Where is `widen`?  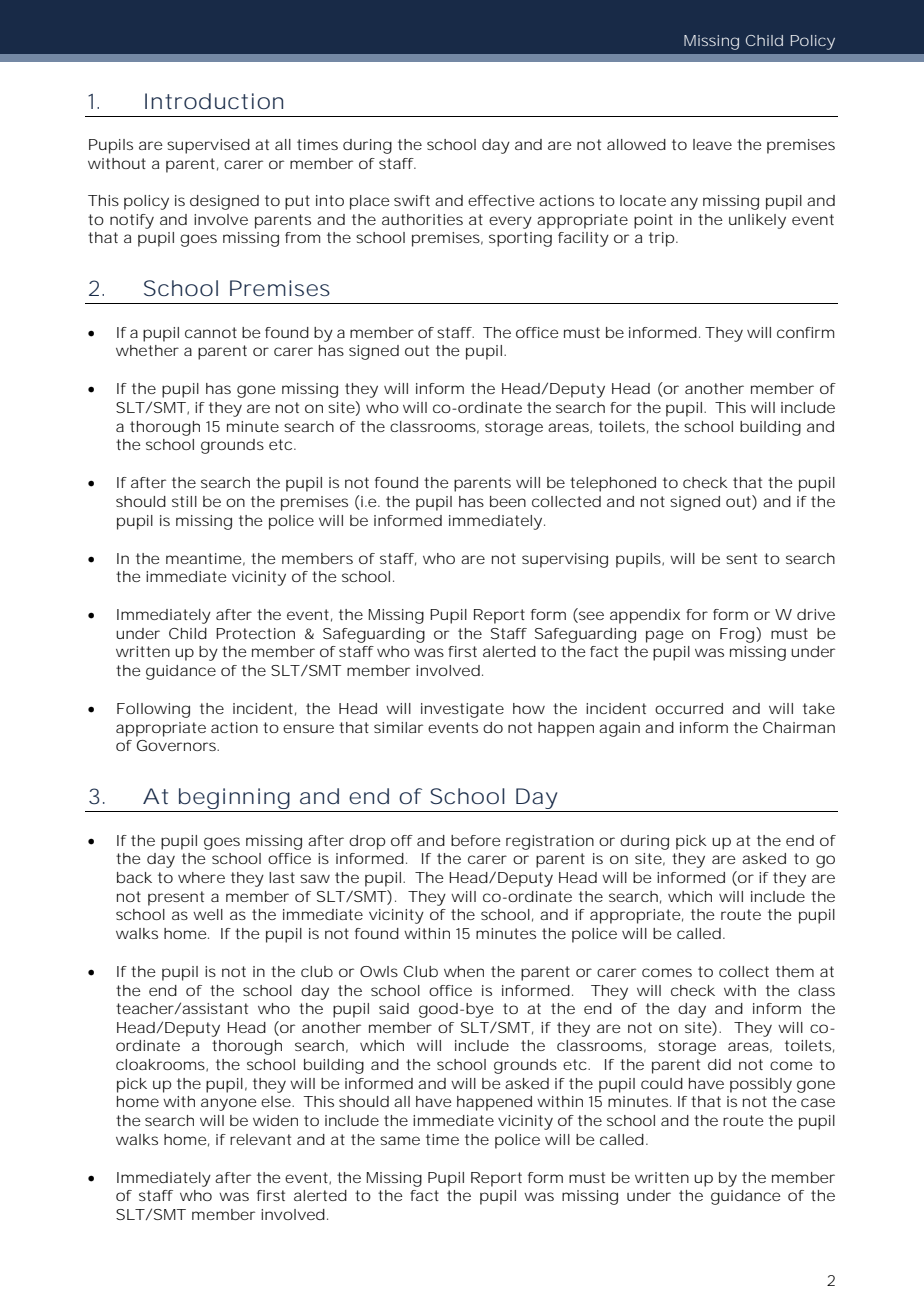
widen is located at coordinates (275, 1120).
